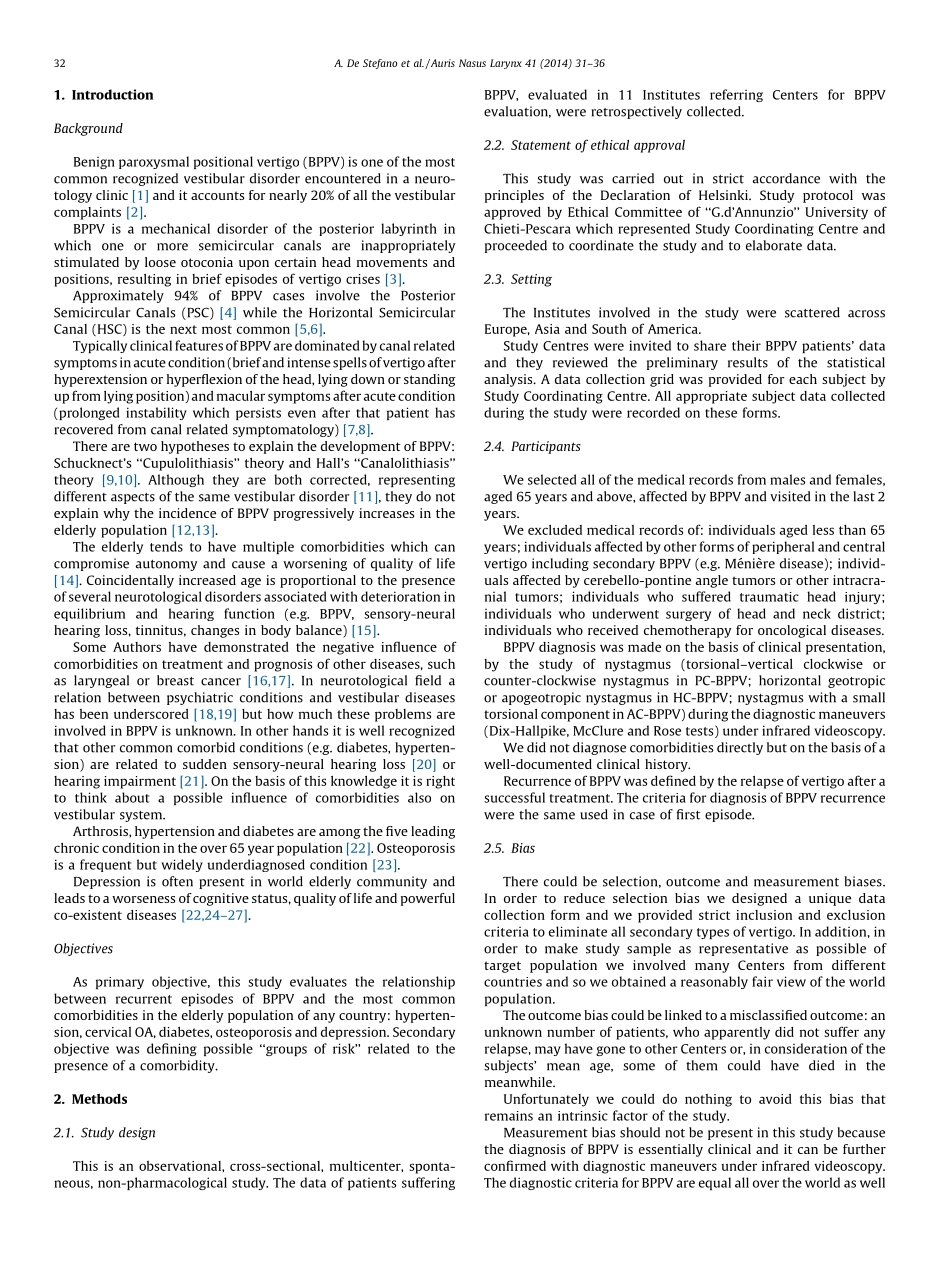  Describe the element at coordinates (112, 94) in the screenshot. I see `Introduction` at that location.
